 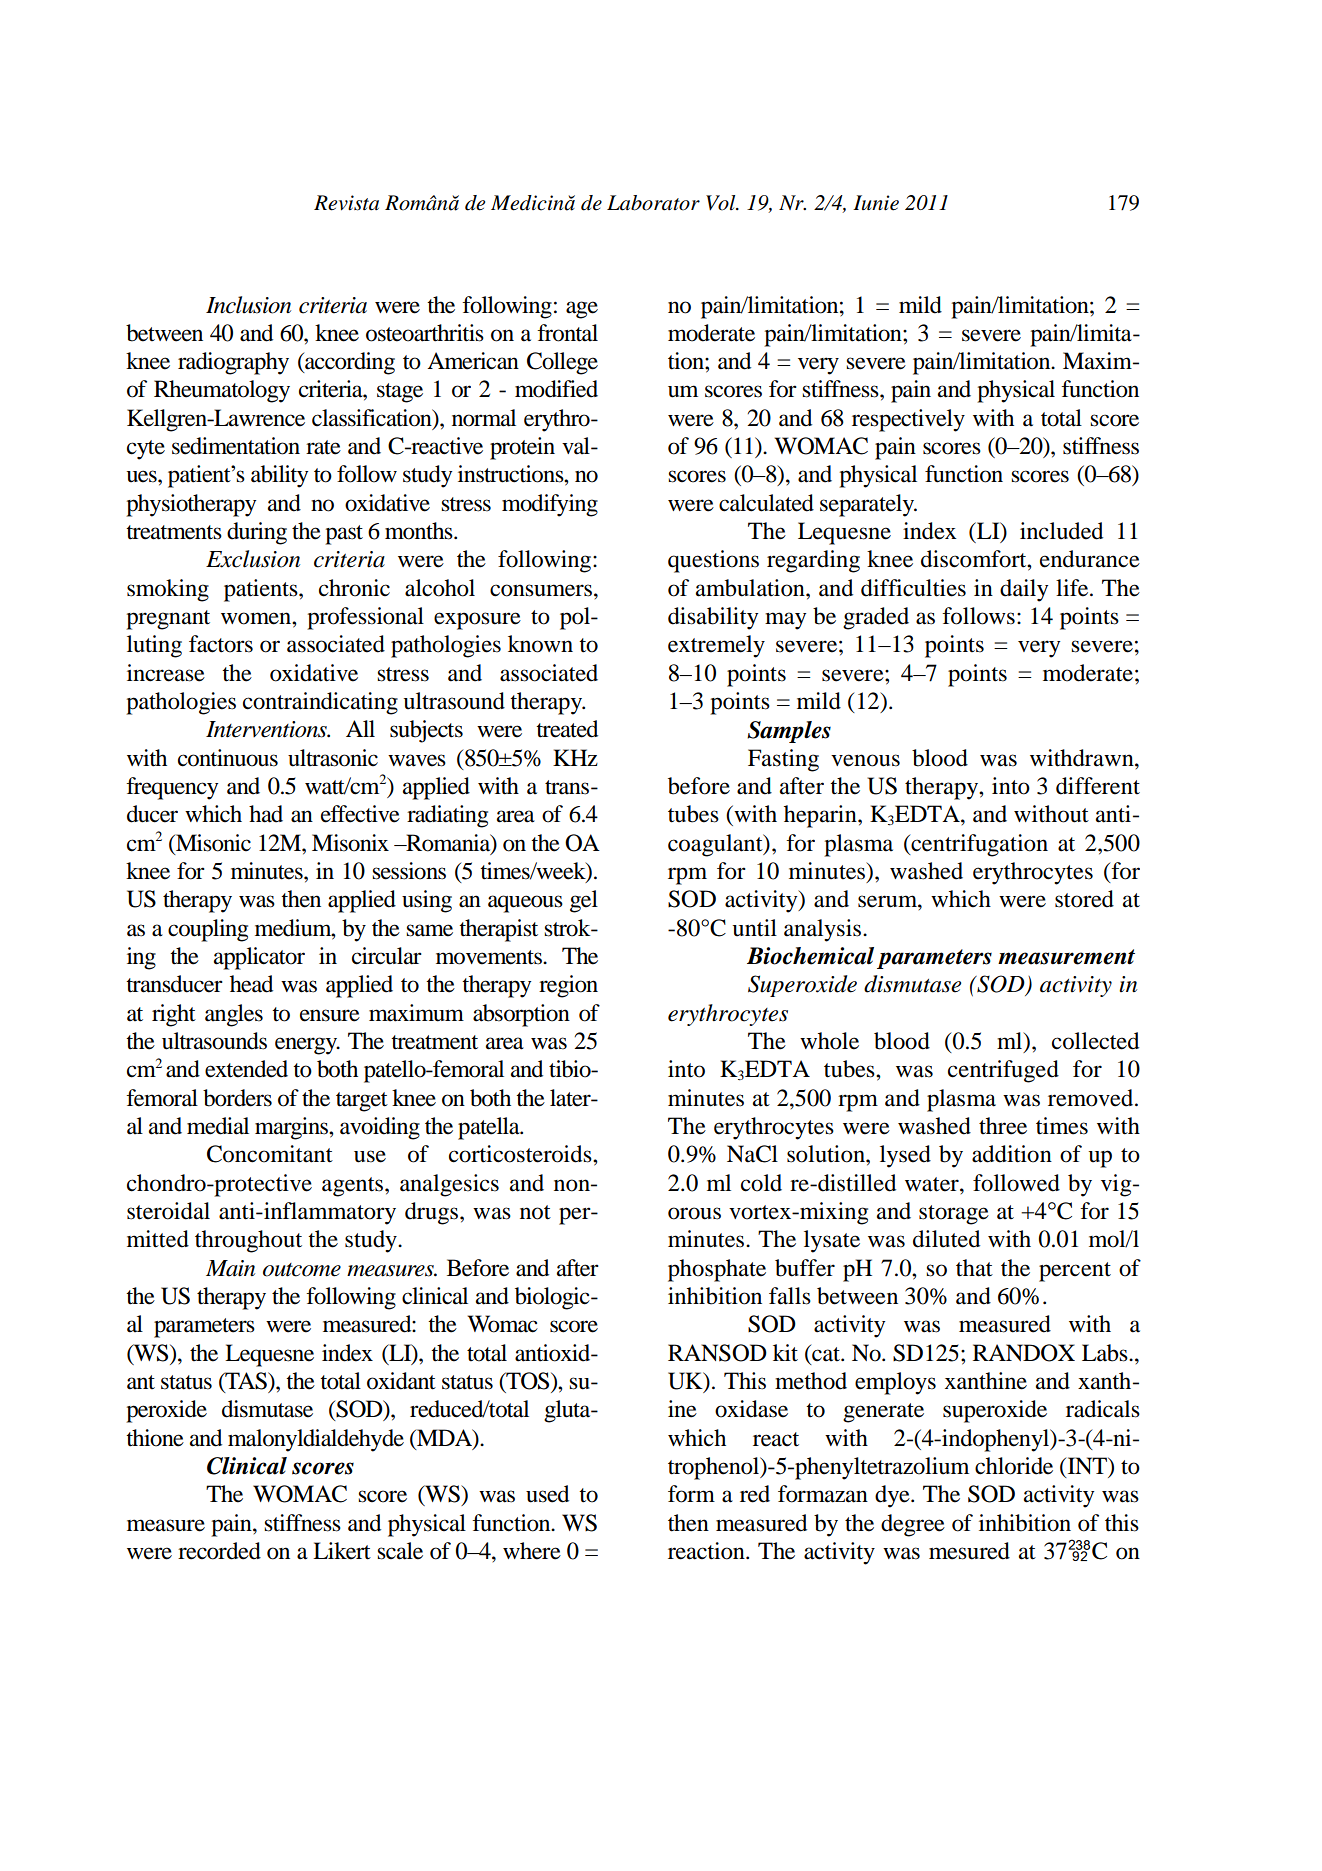 I want to click on corticosteroids, so click(x=521, y=1154).
